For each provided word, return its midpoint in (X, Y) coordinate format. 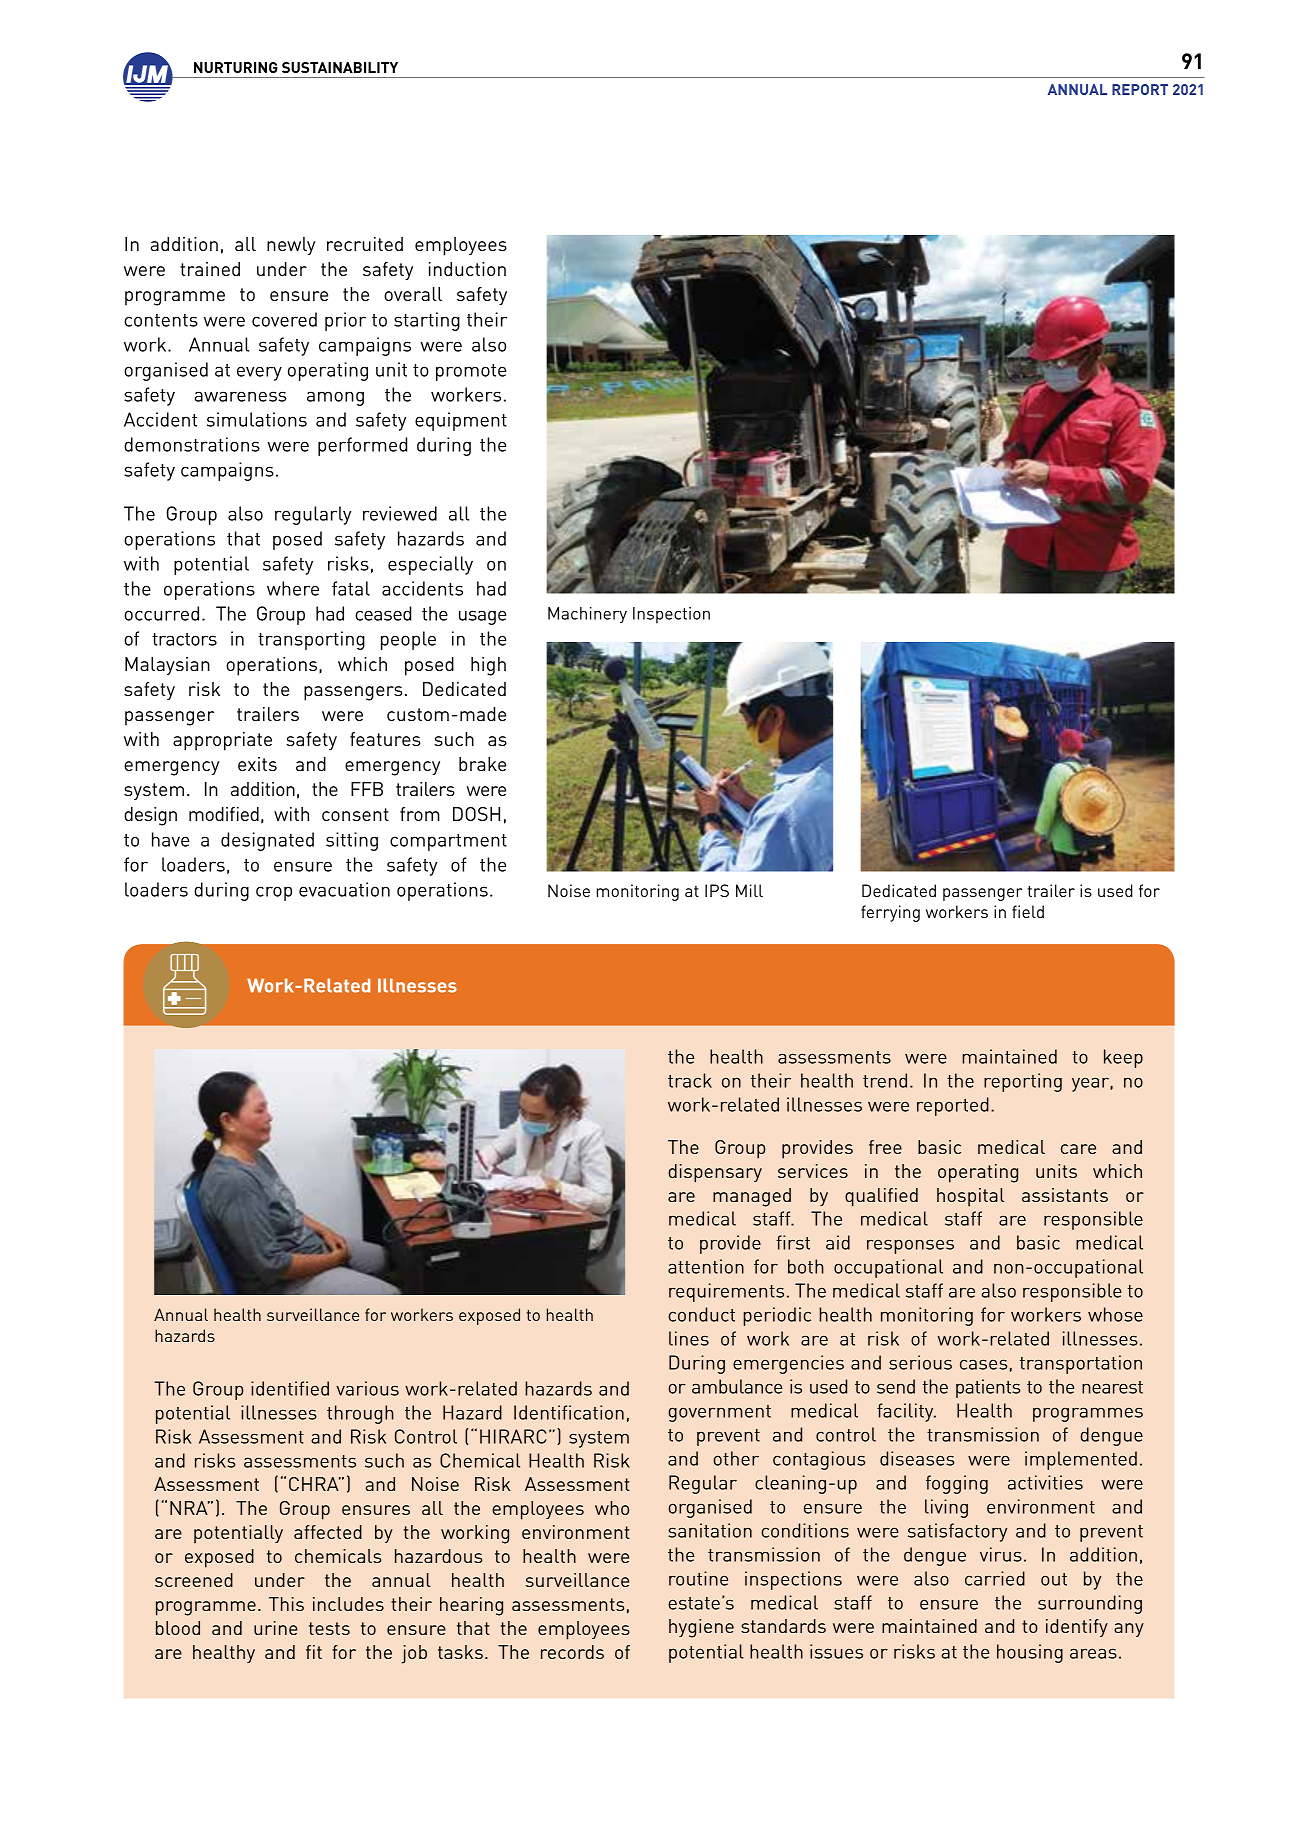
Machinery (587, 615)
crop (274, 893)
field (1028, 911)
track (690, 1080)
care (1078, 1149)
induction (467, 269)
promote (471, 372)
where (293, 588)
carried (995, 1578)
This (286, 1604)
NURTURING (236, 67)
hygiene (701, 1628)
